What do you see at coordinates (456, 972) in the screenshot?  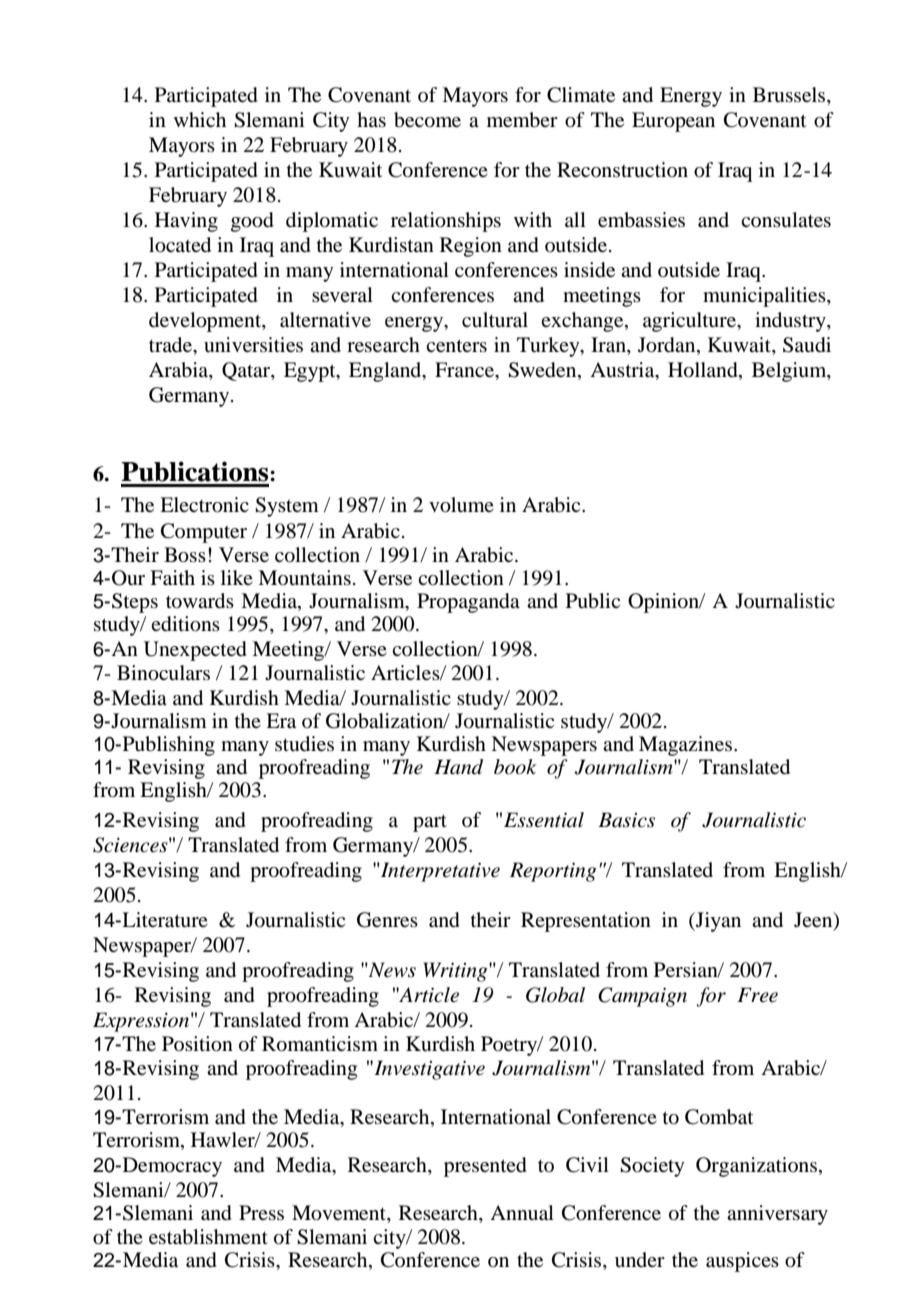 I see `Writing` at bounding box center [456, 972].
